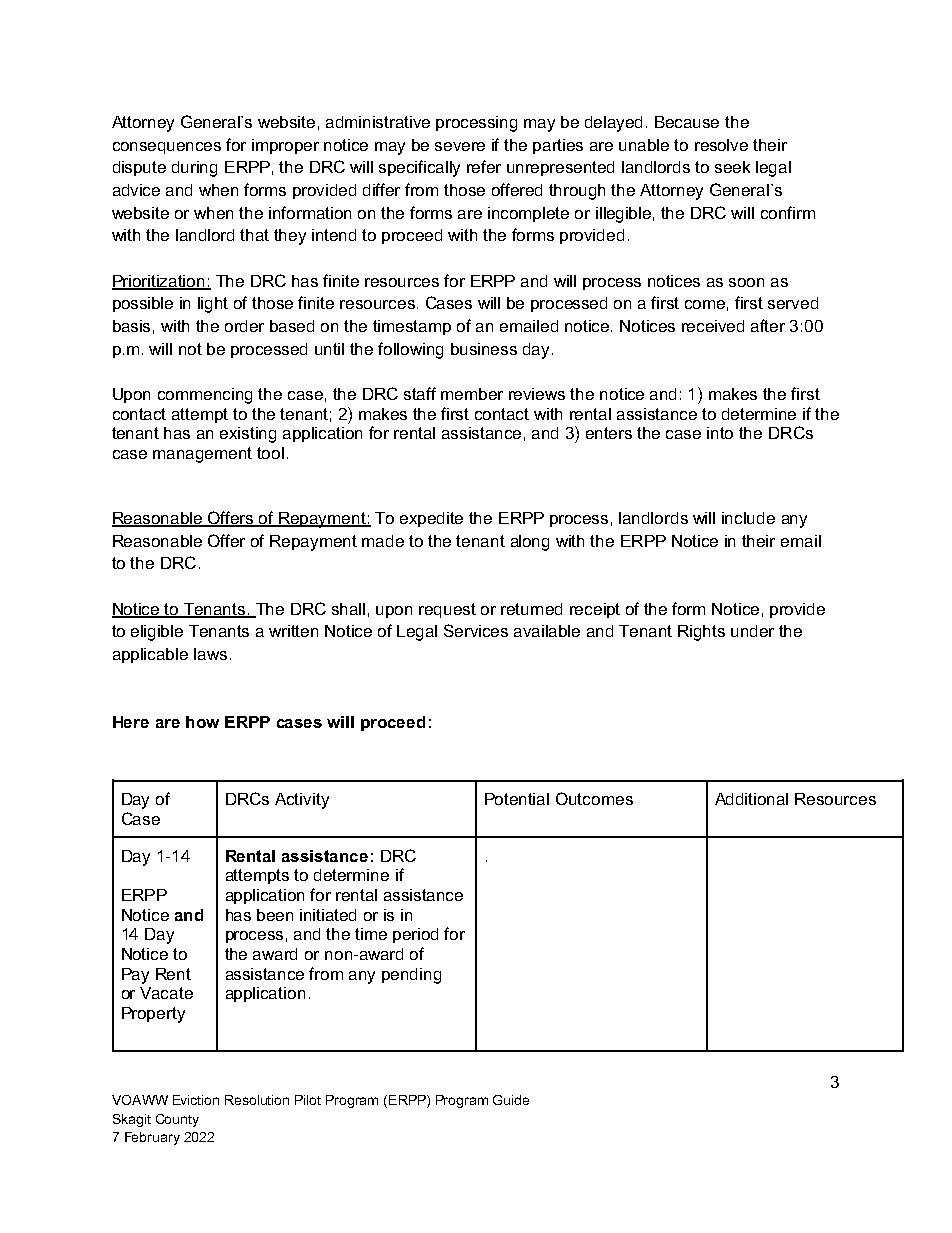 This document has width=952, height=1233. I want to click on Additional, so click(751, 799).
